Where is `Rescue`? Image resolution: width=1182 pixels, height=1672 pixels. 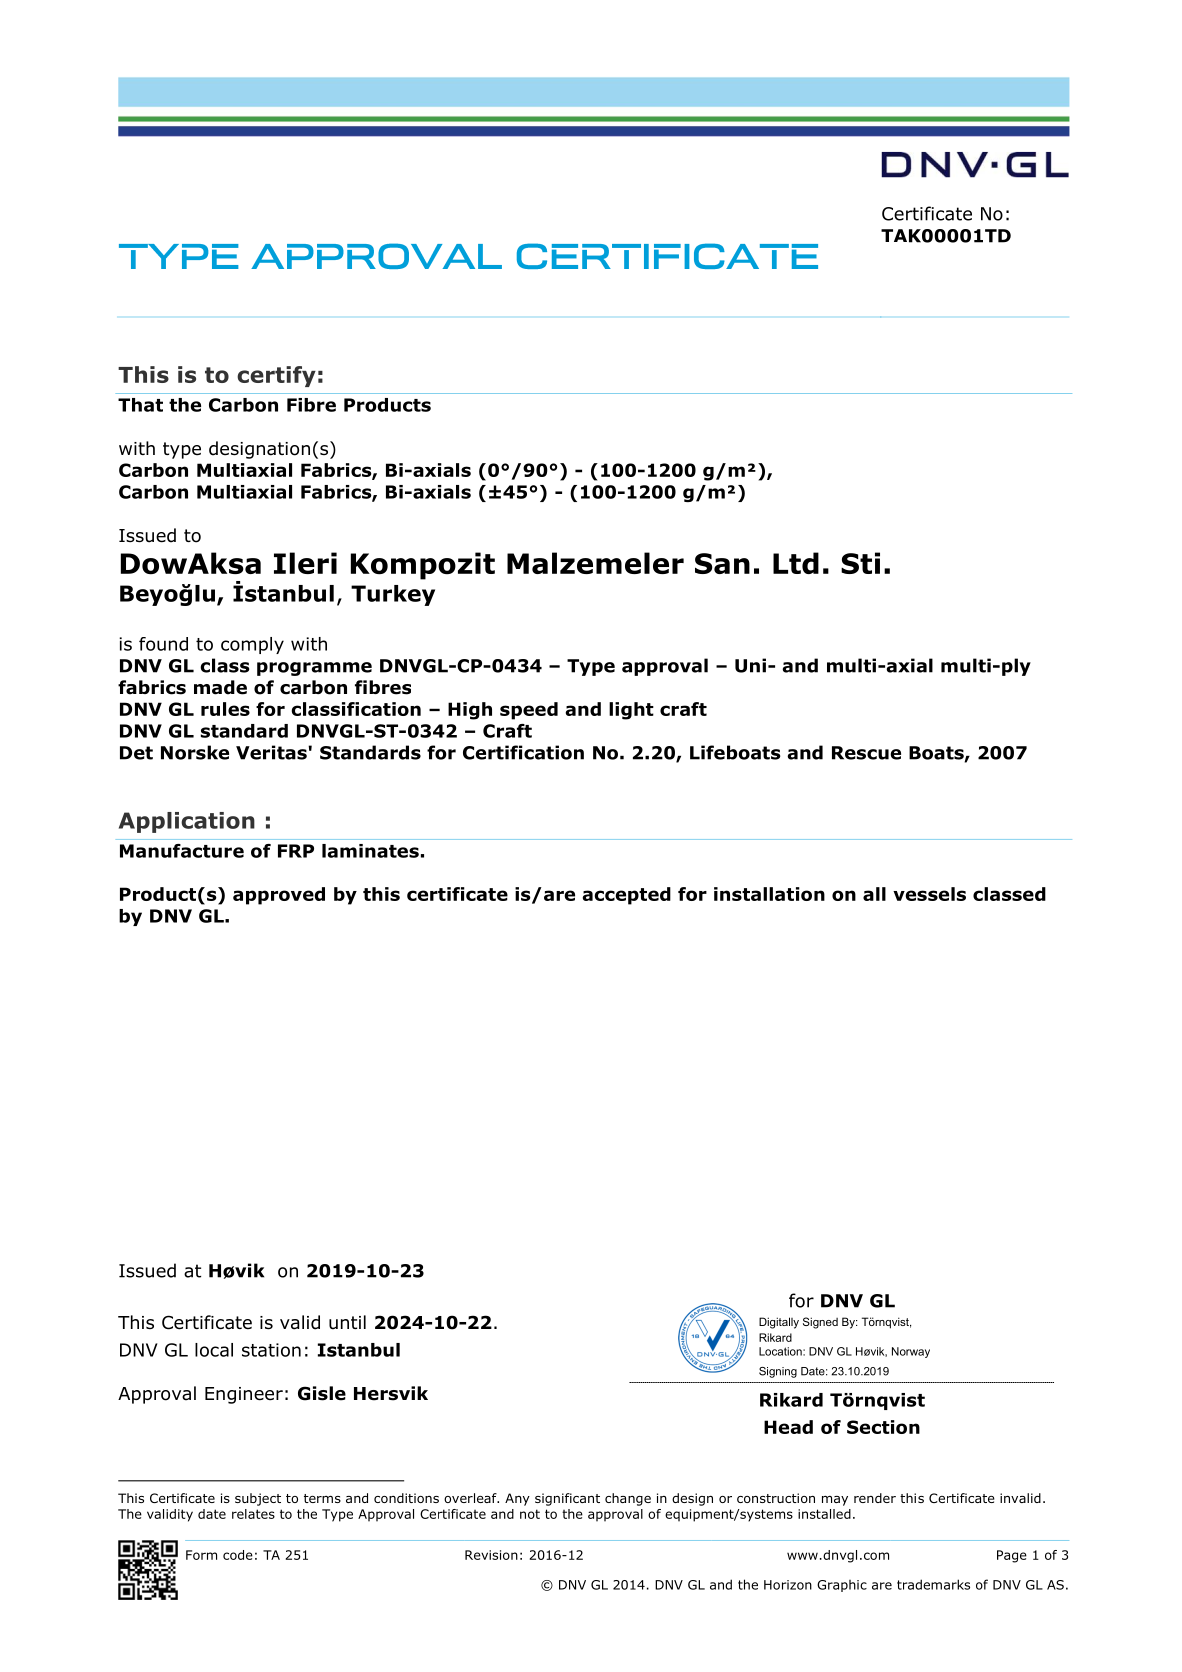
Rescue is located at coordinates (866, 753).
